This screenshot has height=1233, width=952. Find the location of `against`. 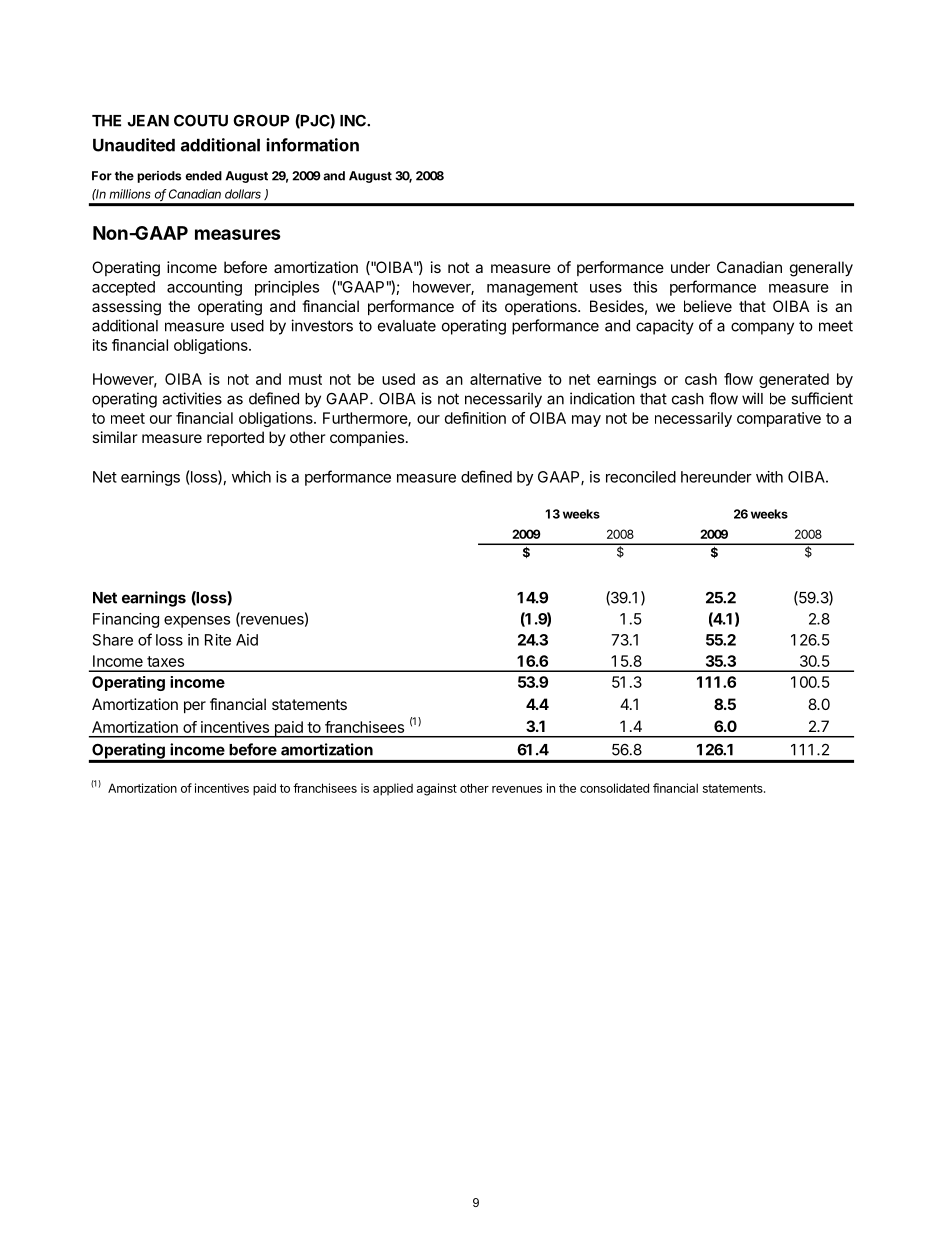

against is located at coordinates (437, 789).
